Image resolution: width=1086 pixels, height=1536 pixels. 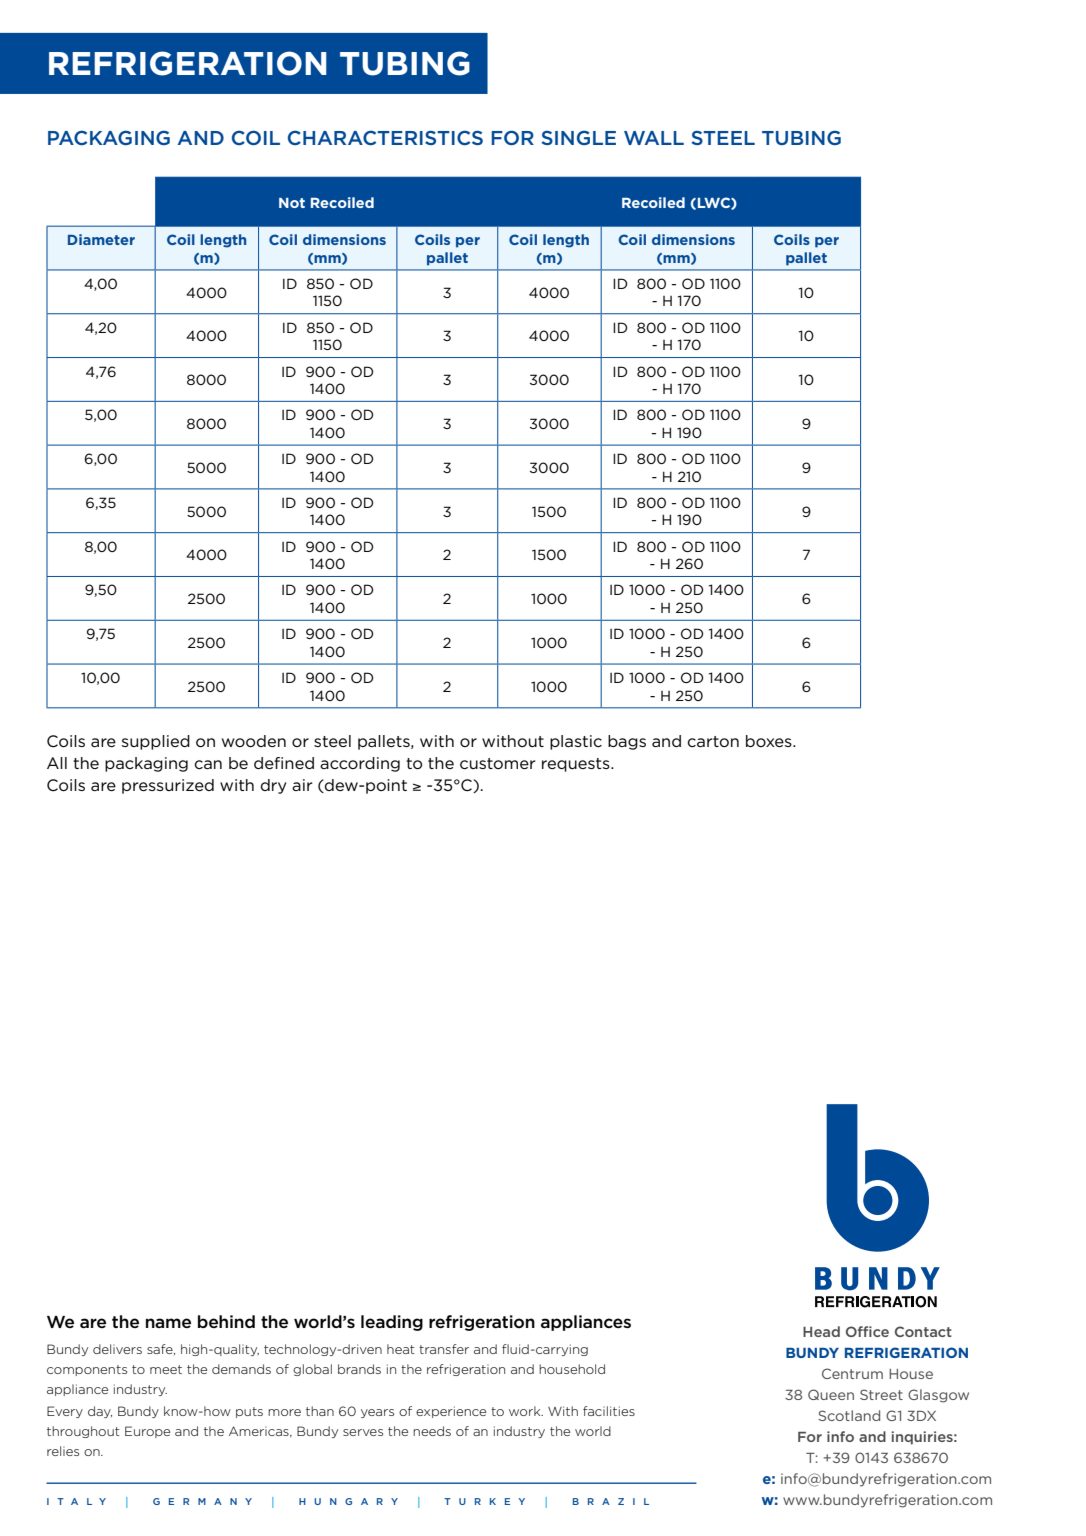 I want to click on Europe, so click(x=147, y=1432).
